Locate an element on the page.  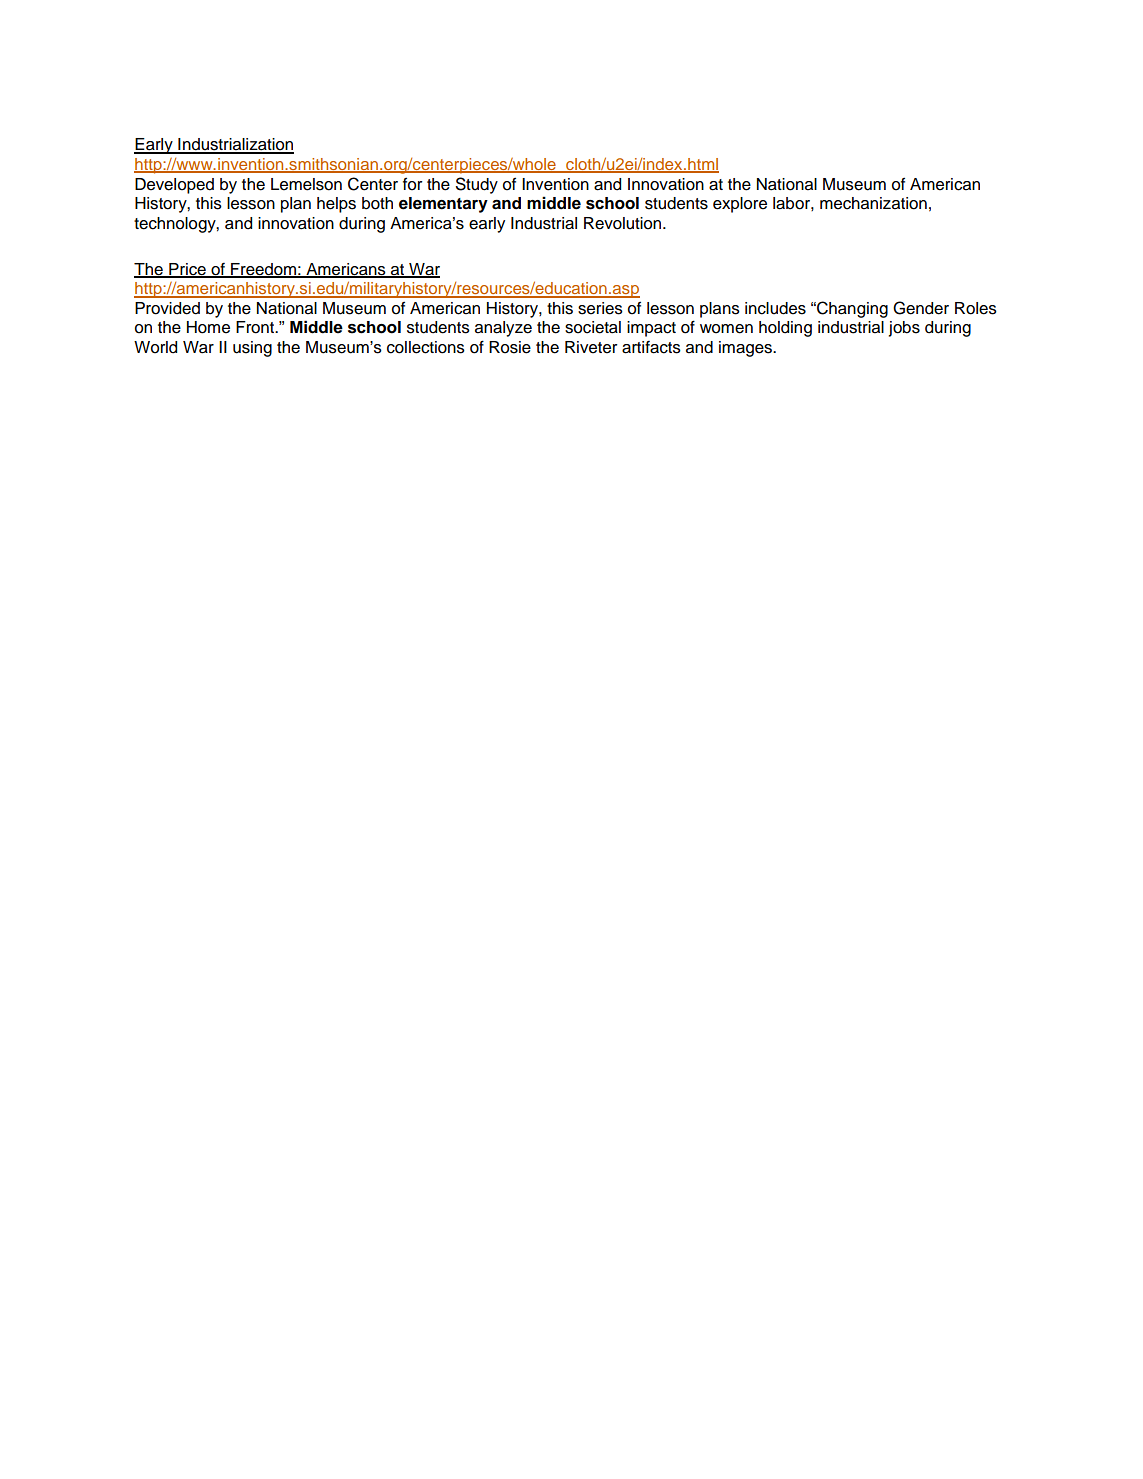
Developed is located at coordinates (174, 186).
